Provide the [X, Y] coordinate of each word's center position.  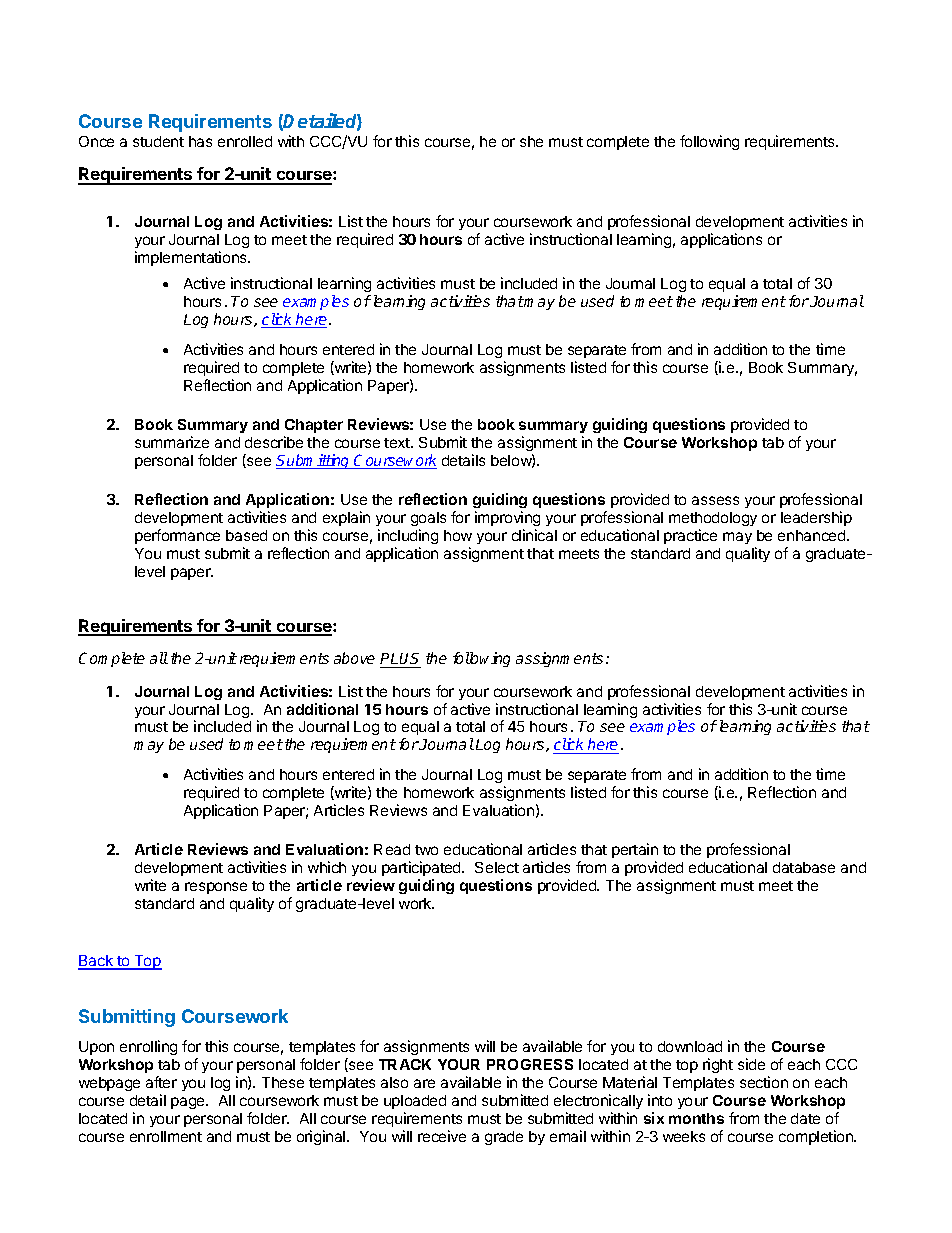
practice [690, 536]
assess [715, 500]
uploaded [415, 1102]
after [161, 1082]
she [531, 141]
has [200, 141]
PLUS [400, 660]
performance [177, 536]
